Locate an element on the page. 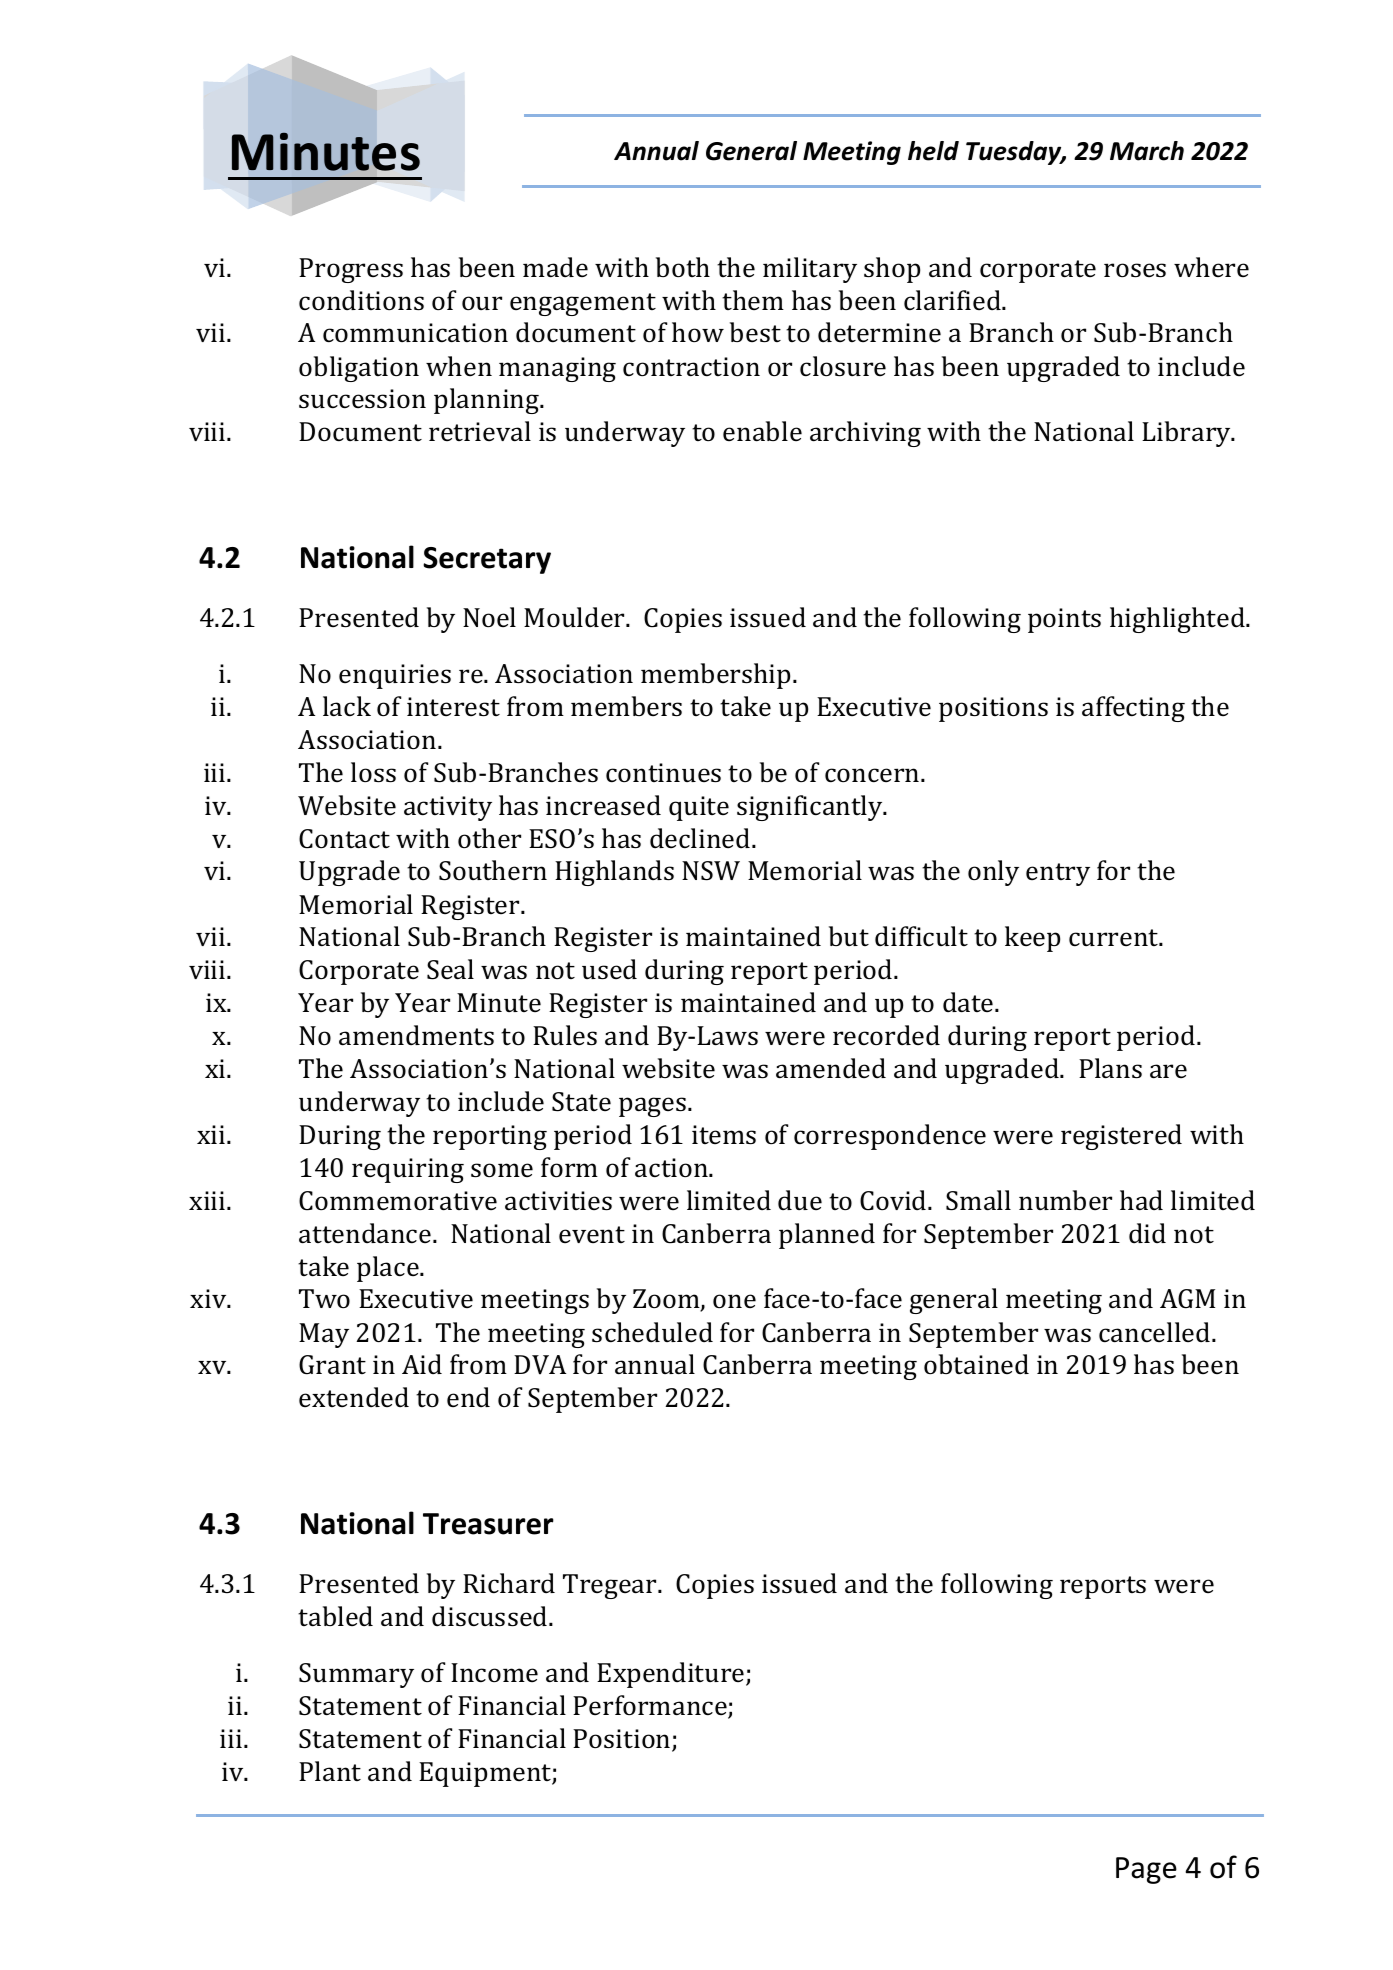 This page has height=1970, width=1393. used is located at coordinates (609, 969).
